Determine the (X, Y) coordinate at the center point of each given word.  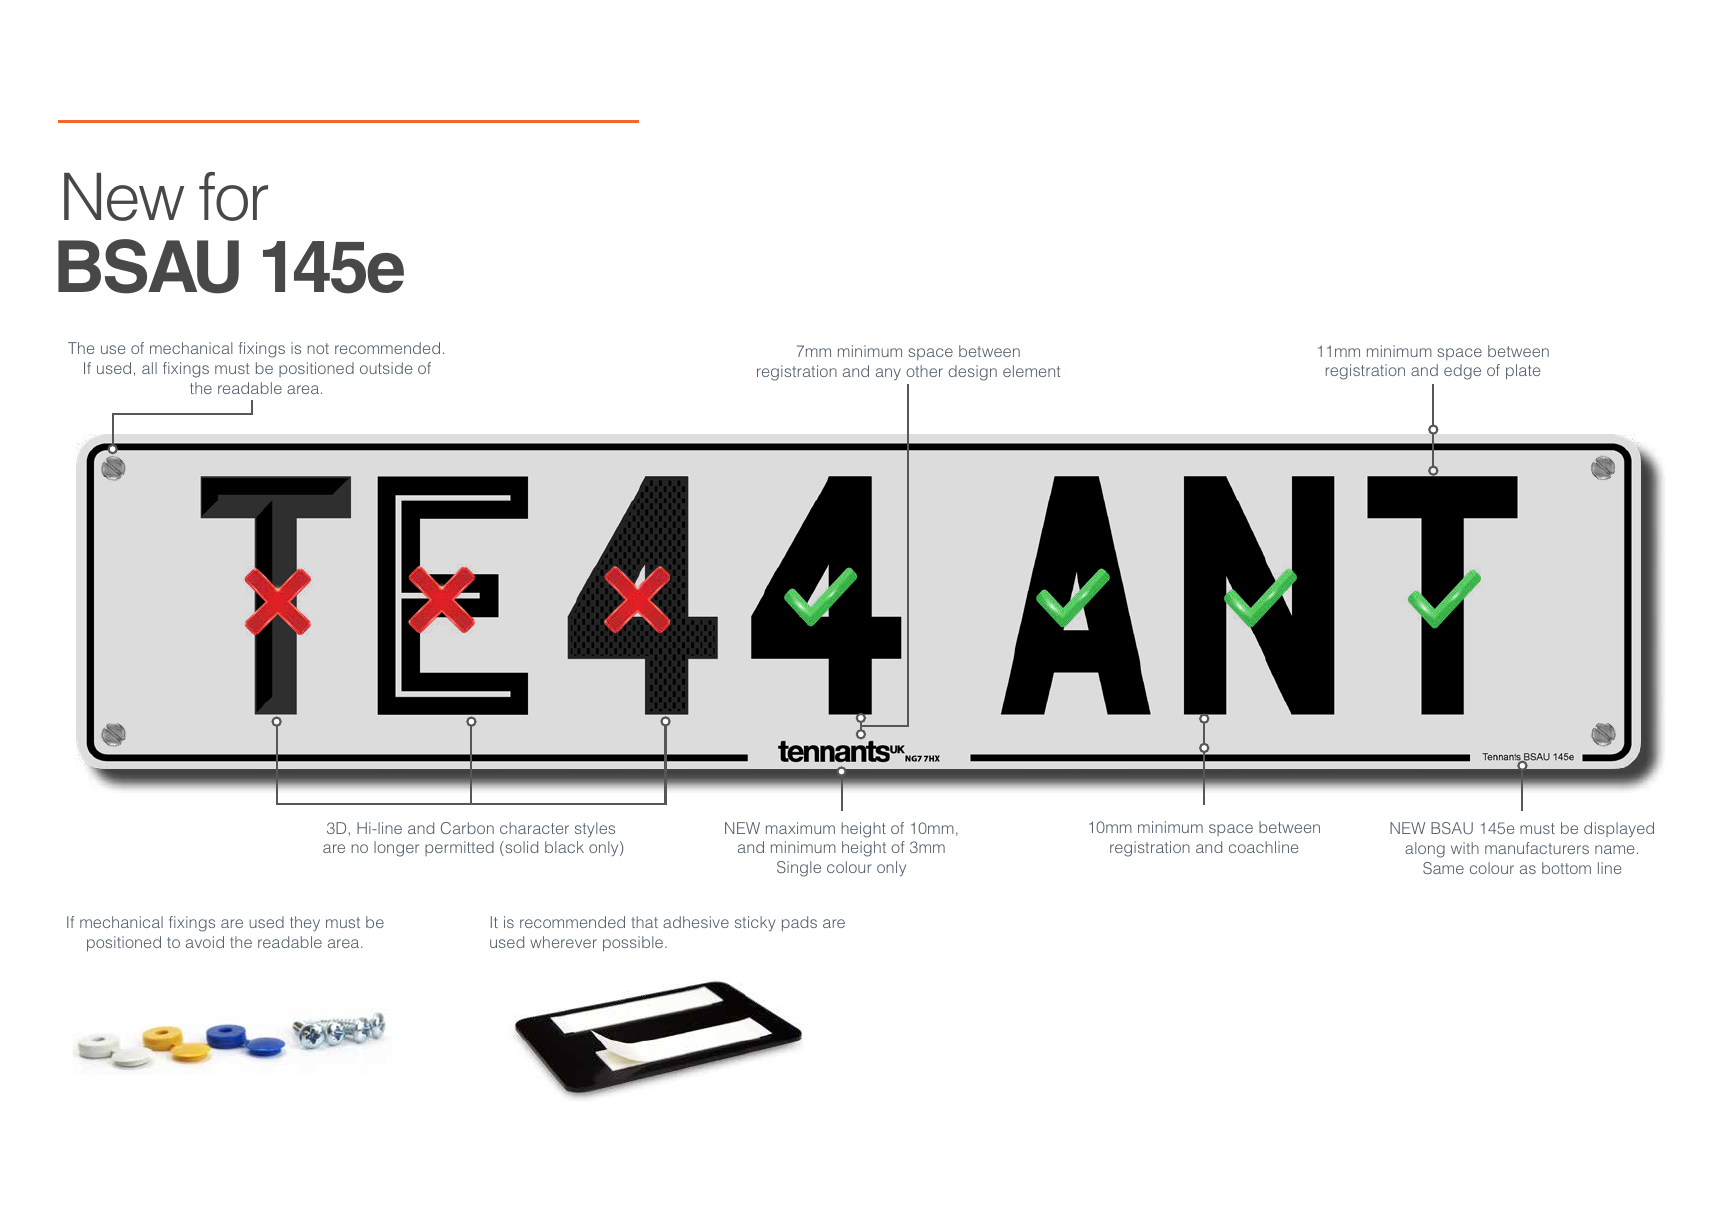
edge (1462, 372)
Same (1443, 868)
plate (1523, 372)
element (1032, 371)
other (924, 371)
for (233, 196)
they (305, 923)
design (973, 373)
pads (799, 923)
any (888, 374)
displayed (1619, 829)
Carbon (467, 828)
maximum (800, 828)
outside (386, 368)
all (149, 368)
